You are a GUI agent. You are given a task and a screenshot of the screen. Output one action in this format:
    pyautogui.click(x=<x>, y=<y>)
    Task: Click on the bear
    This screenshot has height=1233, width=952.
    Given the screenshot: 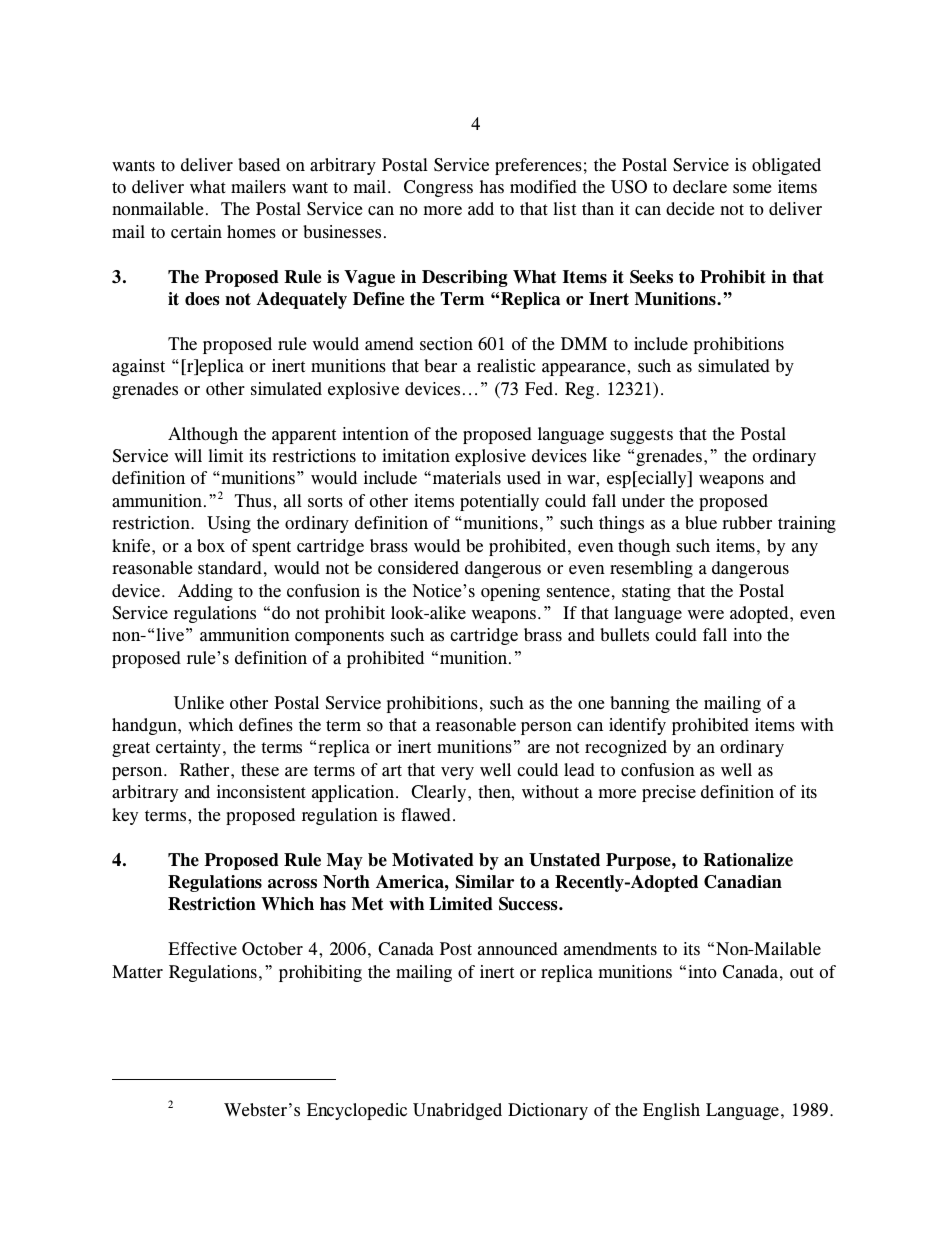 What is the action you would take?
    pyautogui.click(x=440, y=366)
